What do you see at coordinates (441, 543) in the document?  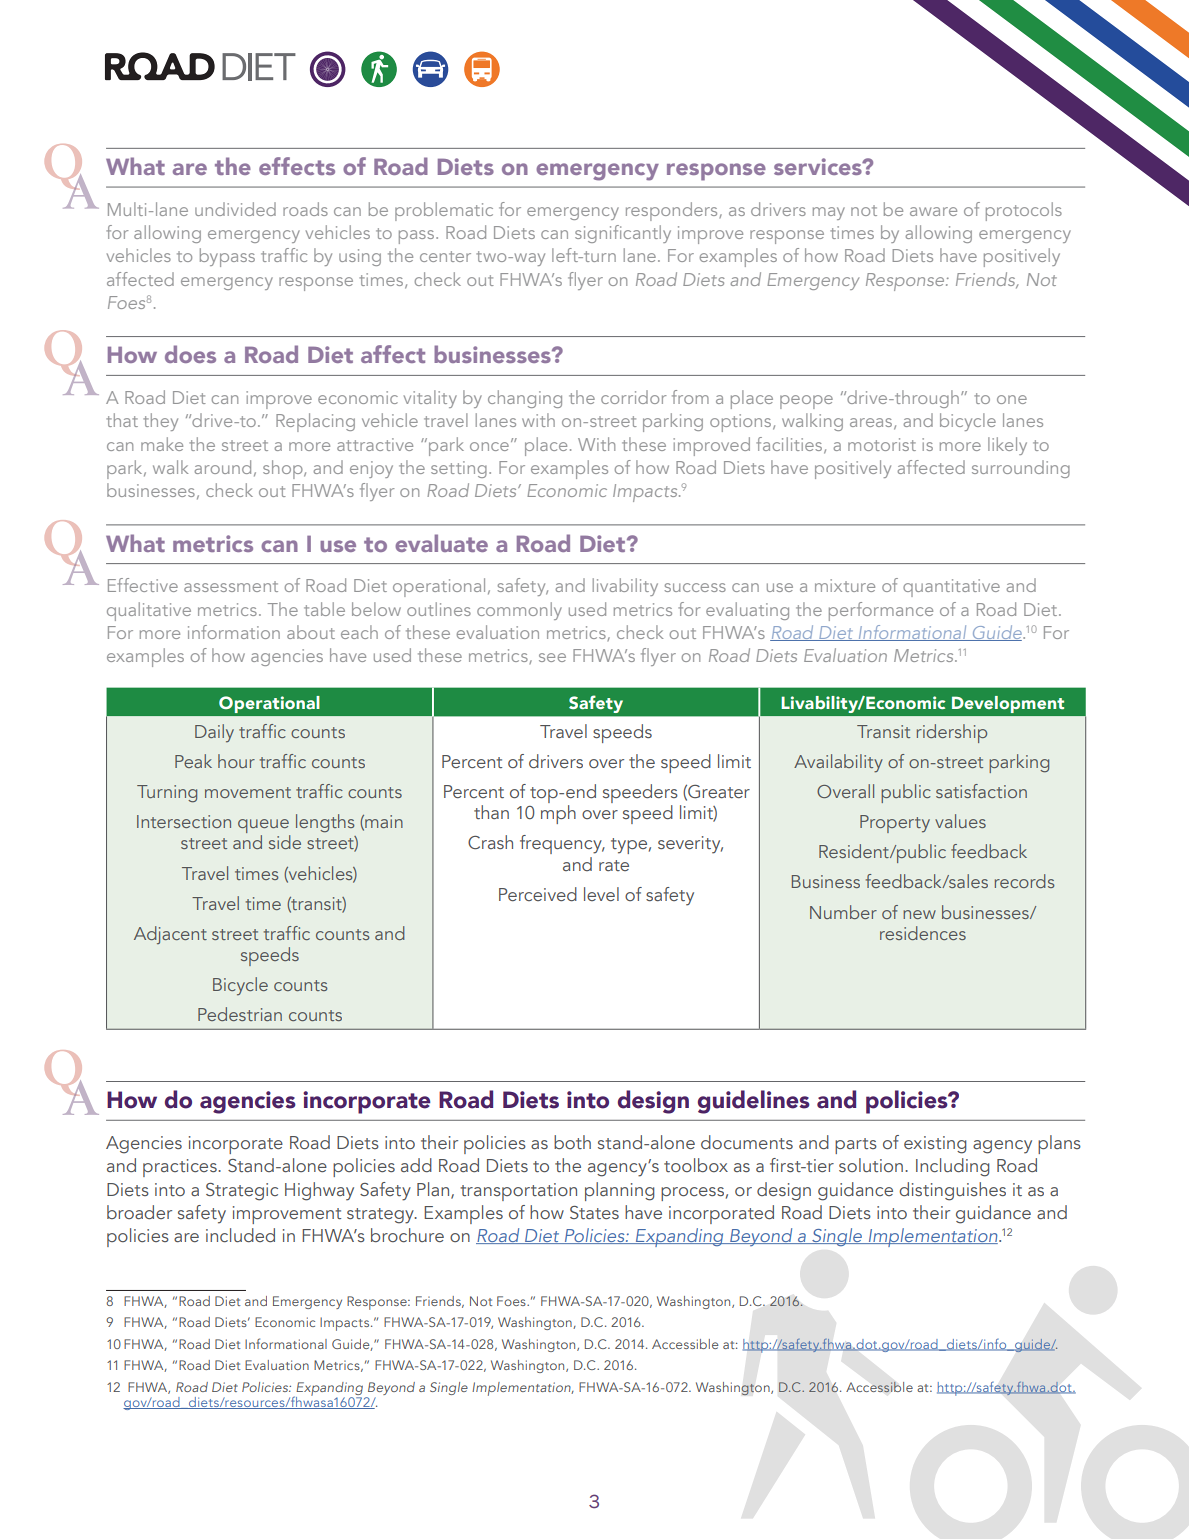 I see `evaluate` at bounding box center [441, 543].
